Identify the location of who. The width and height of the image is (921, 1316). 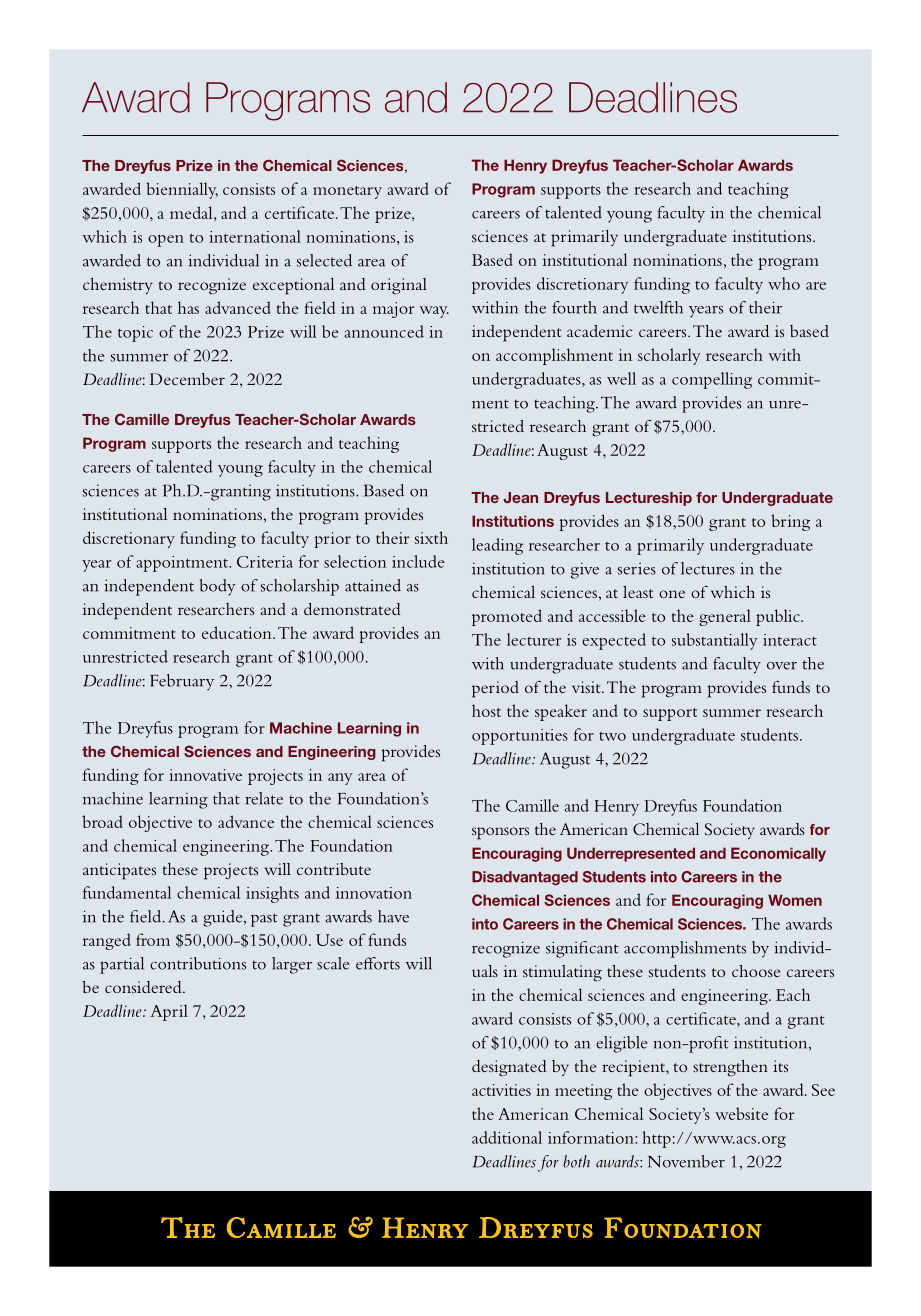
(784, 283).
